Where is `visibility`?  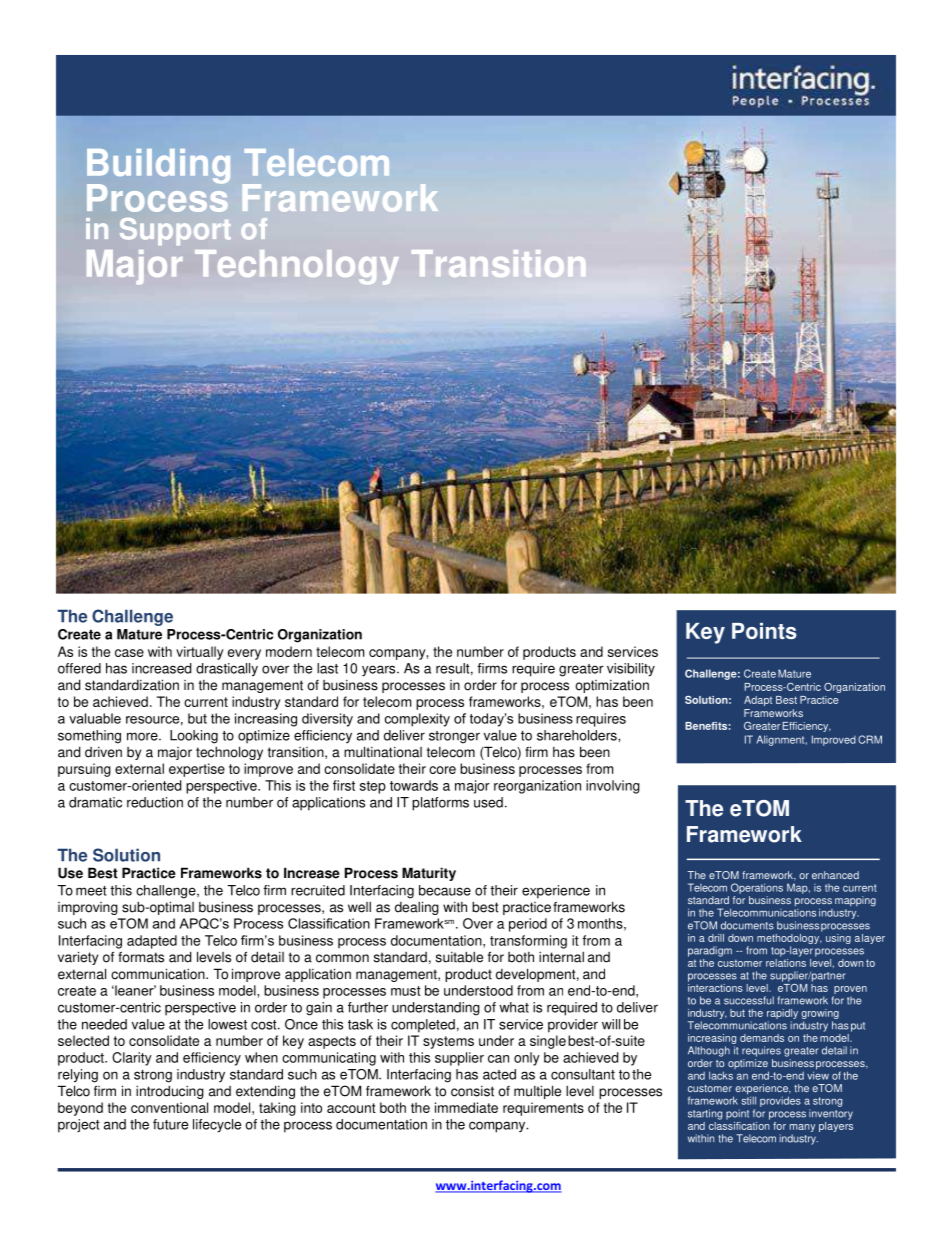
visibility is located at coordinates (631, 670).
